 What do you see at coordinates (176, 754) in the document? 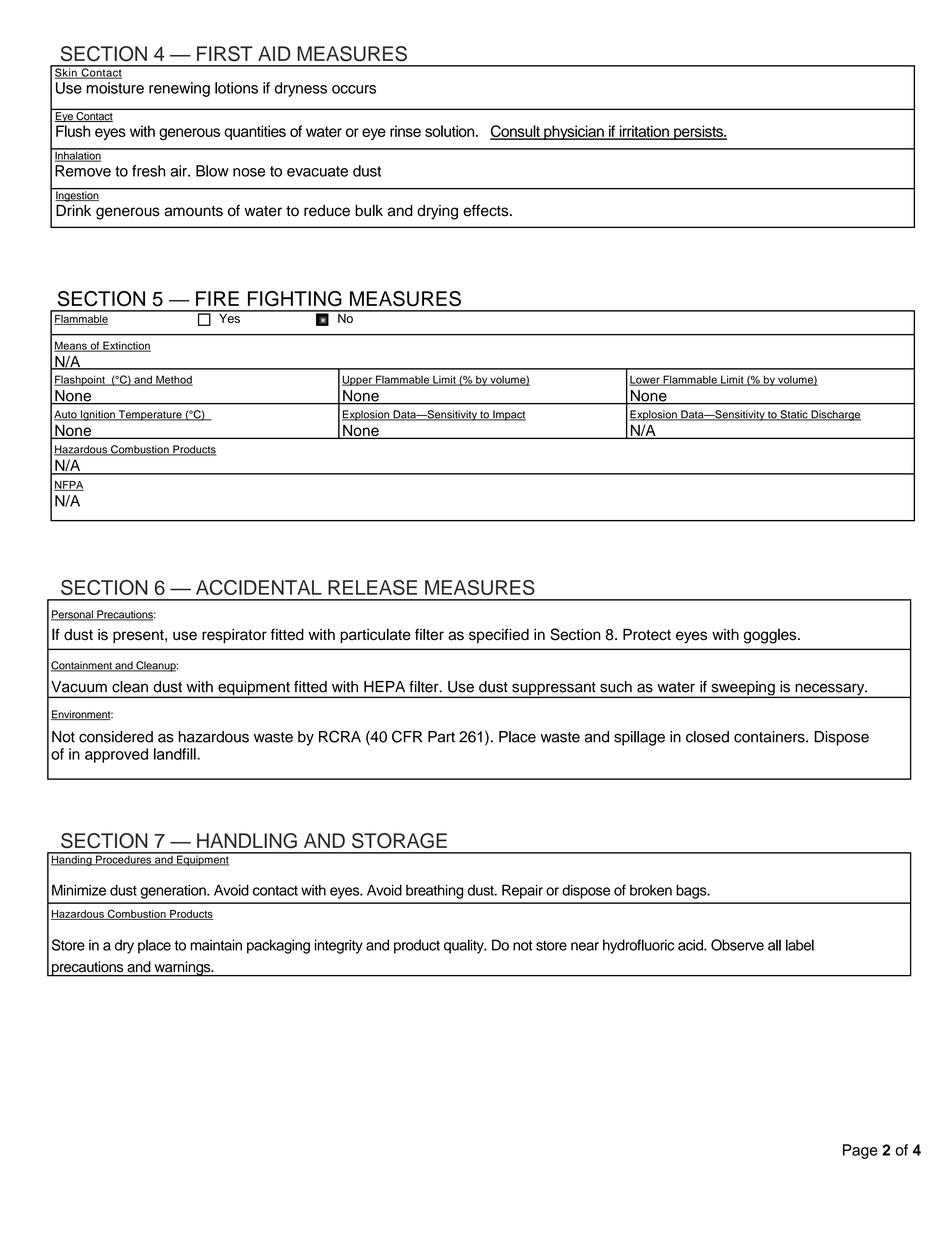
I see `landfill` at bounding box center [176, 754].
